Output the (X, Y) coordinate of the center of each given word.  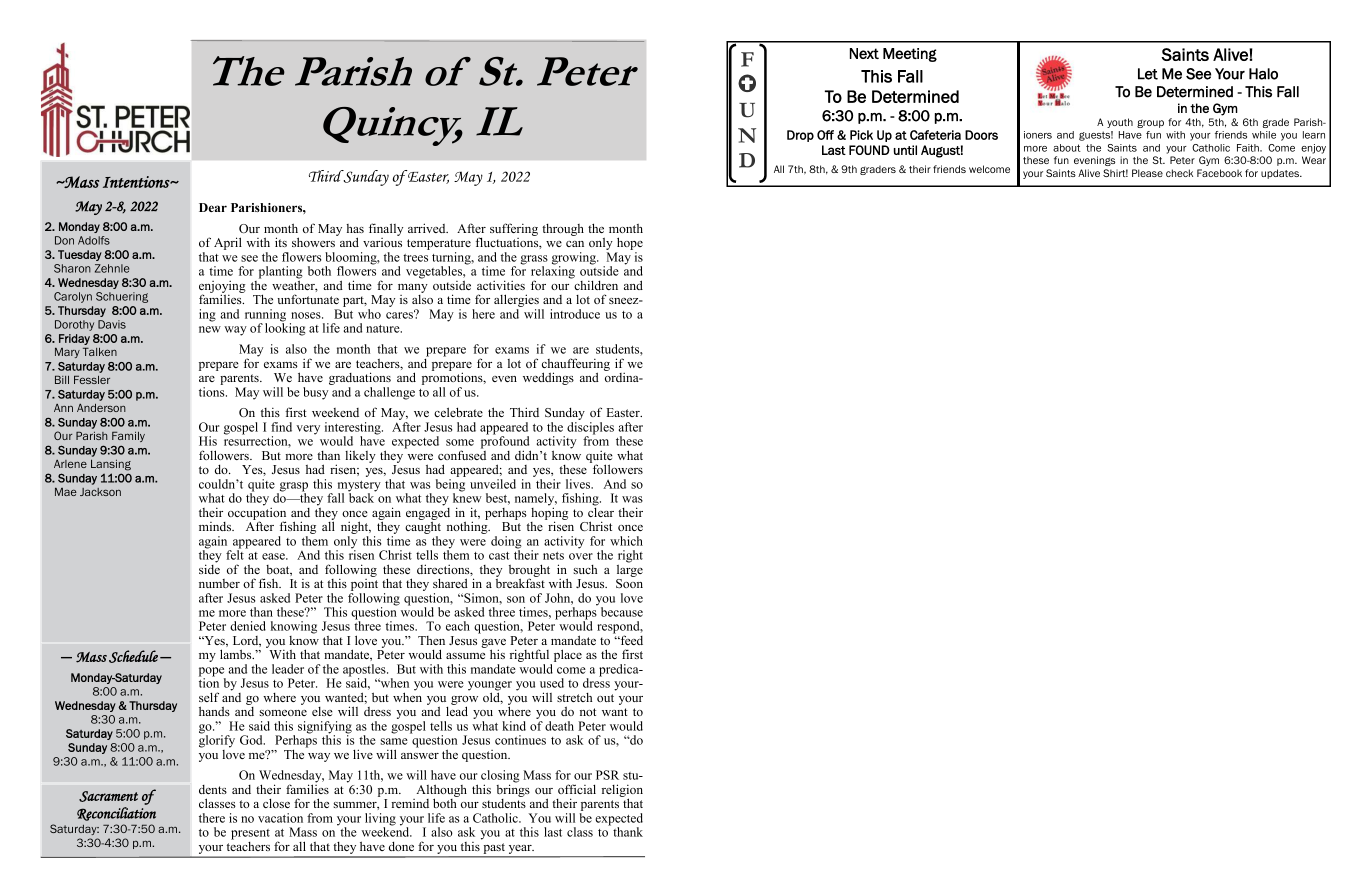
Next (864, 53)
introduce (575, 314)
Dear (213, 207)
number (219, 583)
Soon (629, 583)
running (265, 316)
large (630, 569)
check (1179, 173)
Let (1148, 74)
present (250, 834)
